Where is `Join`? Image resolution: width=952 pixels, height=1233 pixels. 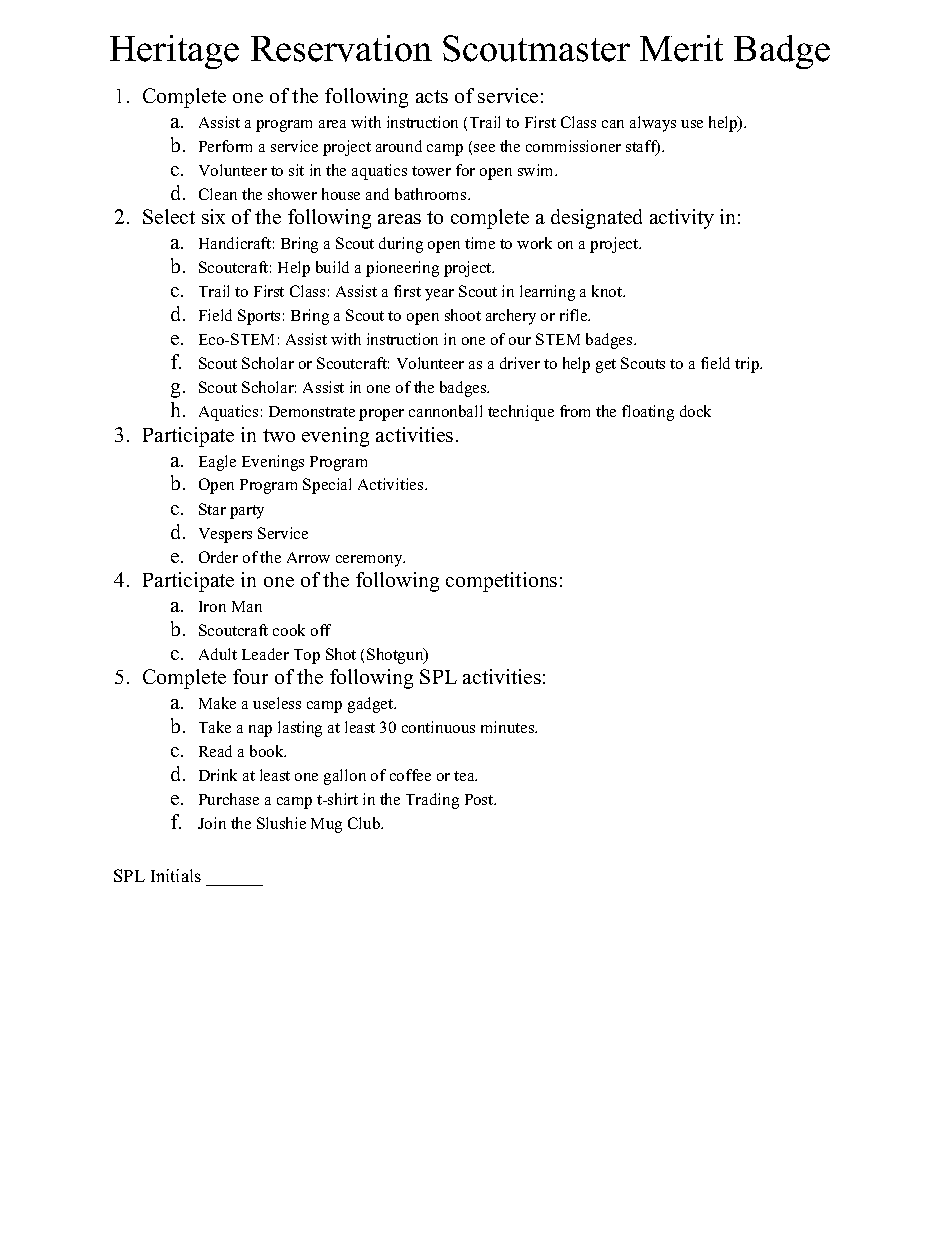
Join is located at coordinates (212, 823).
